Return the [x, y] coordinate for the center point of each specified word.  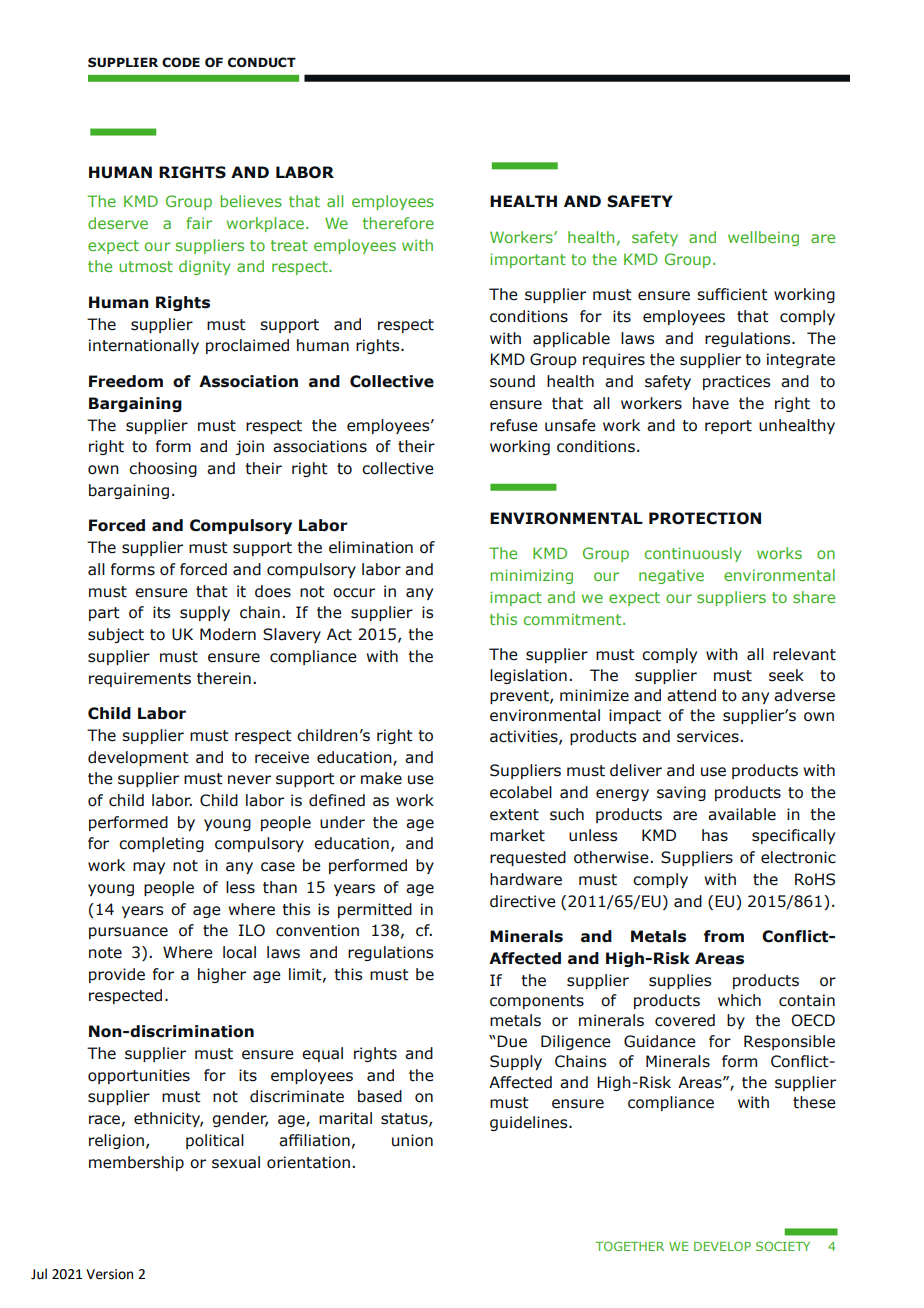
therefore [398, 223]
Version [109, 1274]
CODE [181, 62]
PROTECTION [705, 518]
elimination [371, 547]
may [149, 868]
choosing [163, 469]
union [412, 1140]
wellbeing [763, 238]
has [715, 835]
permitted [375, 910]
